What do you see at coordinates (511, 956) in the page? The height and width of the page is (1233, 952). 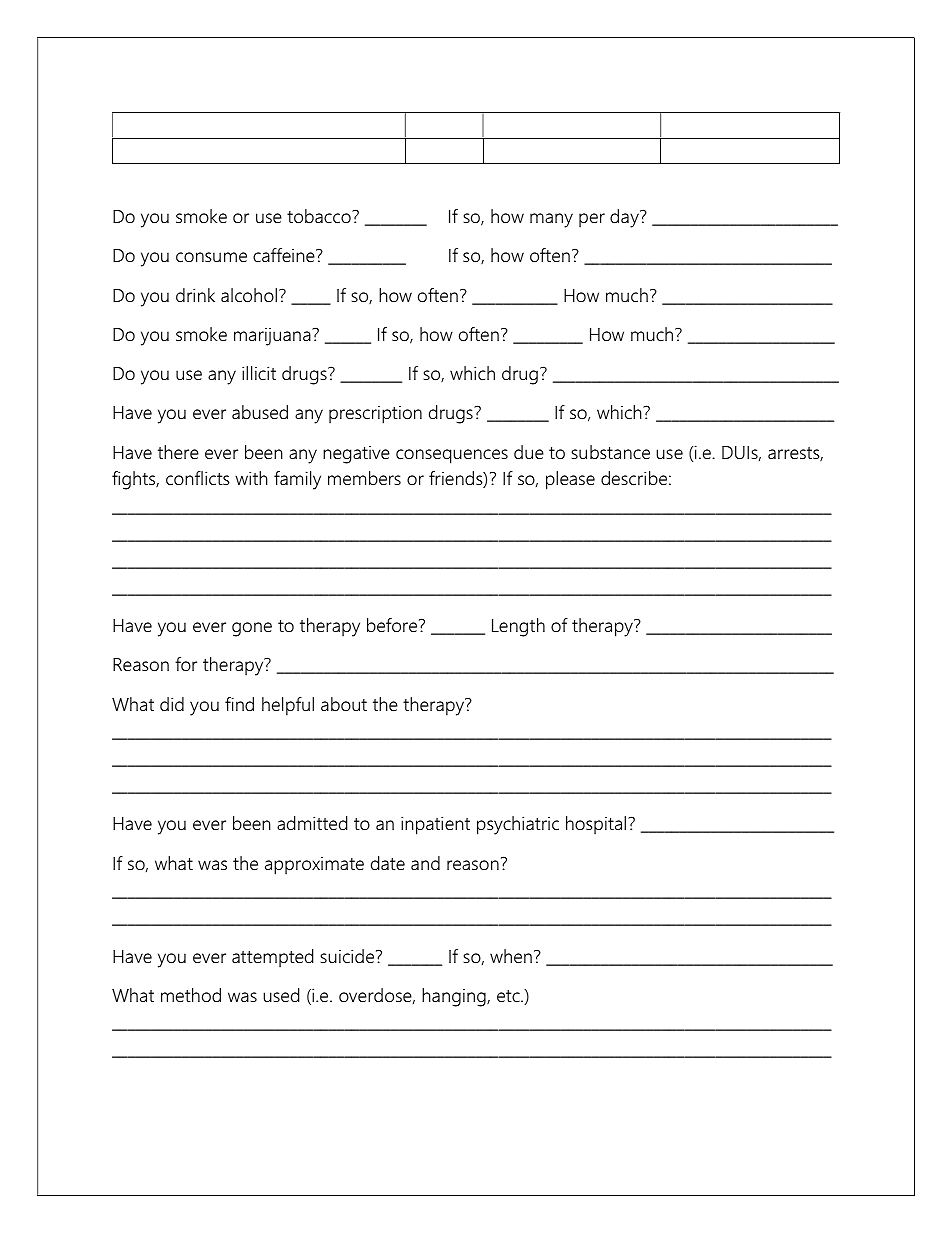 I see `when` at bounding box center [511, 956].
